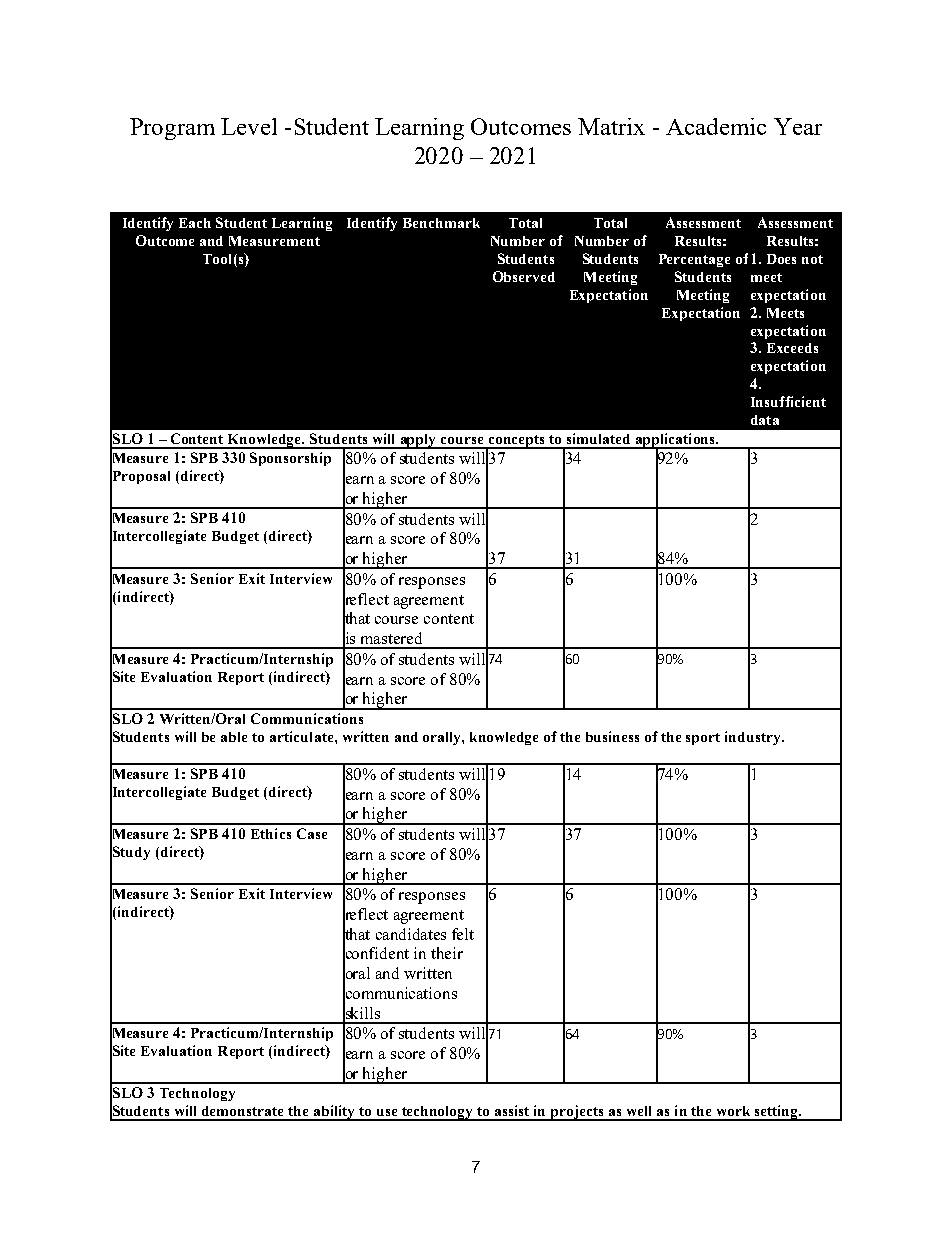 This screenshot has width=952, height=1233. Describe the element at coordinates (290, 459) in the screenshot. I see `Sponsorship` at that location.
